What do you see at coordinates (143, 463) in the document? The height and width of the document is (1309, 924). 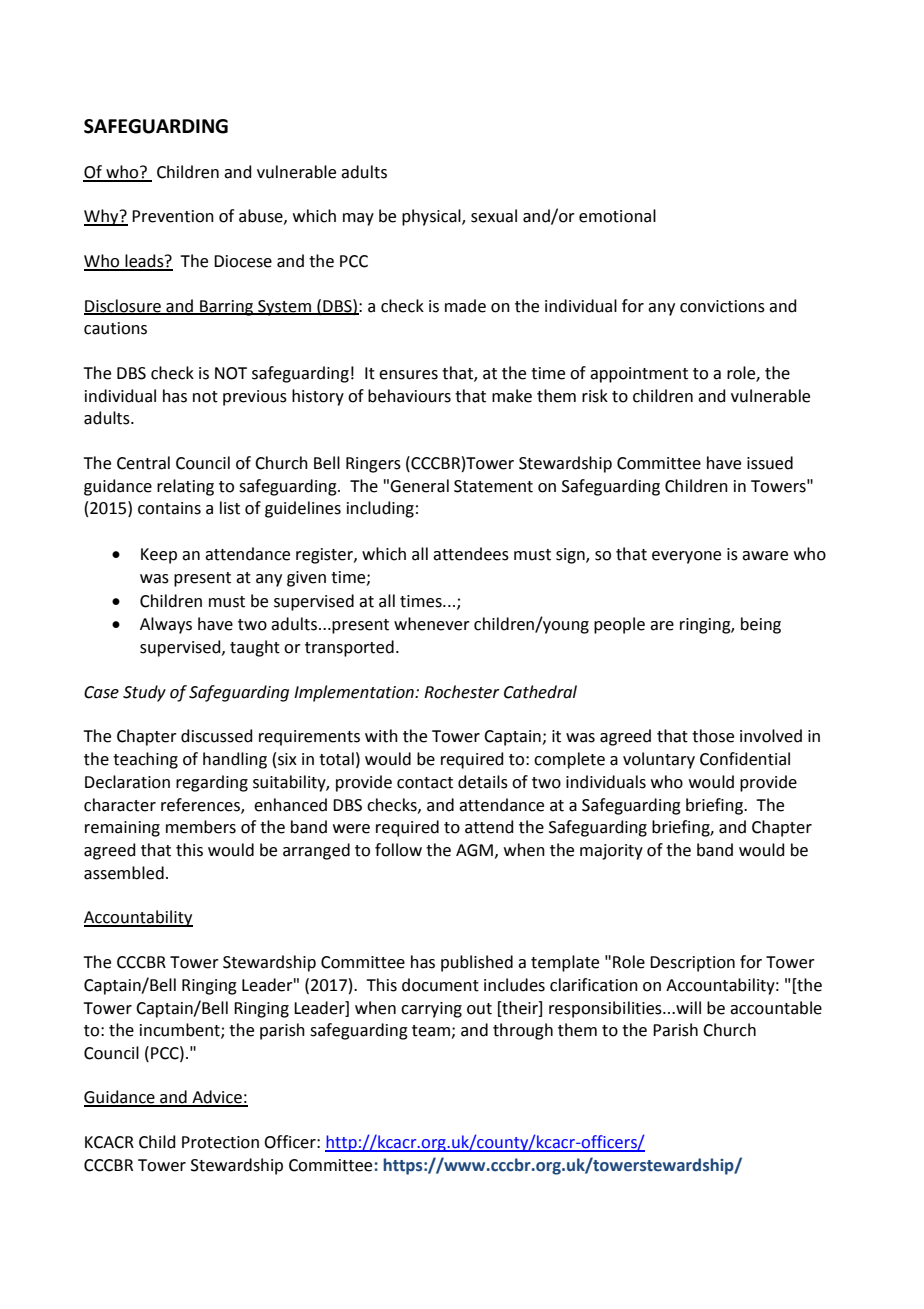 I see `Central` at bounding box center [143, 463].
